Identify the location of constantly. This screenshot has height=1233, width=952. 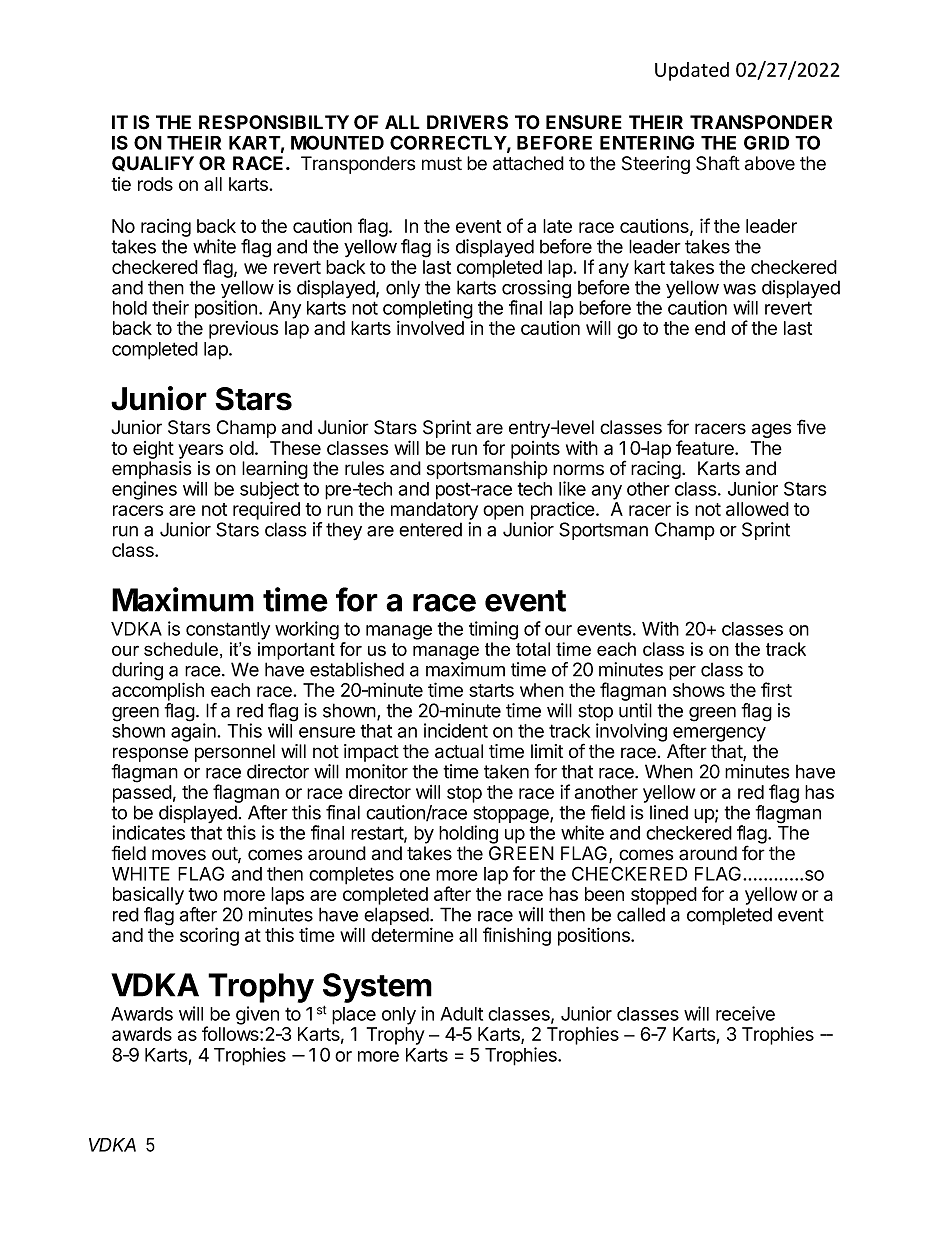
(228, 631).
